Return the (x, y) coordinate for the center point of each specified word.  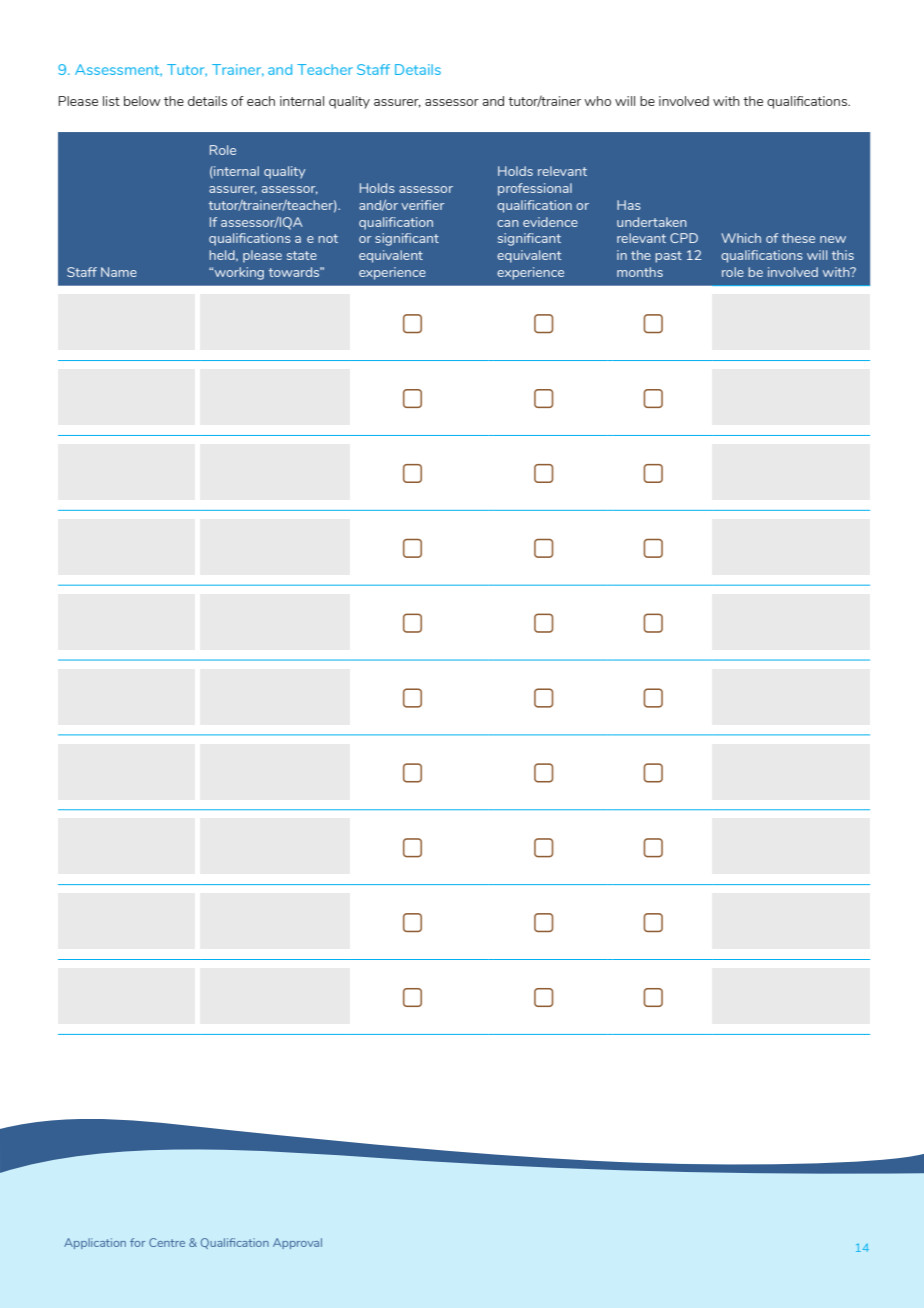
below (142, 101)
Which (741, 238)
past (668, 257)
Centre (167, 1242)
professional (535, 189)
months (640, 272)
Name (119, 272)
